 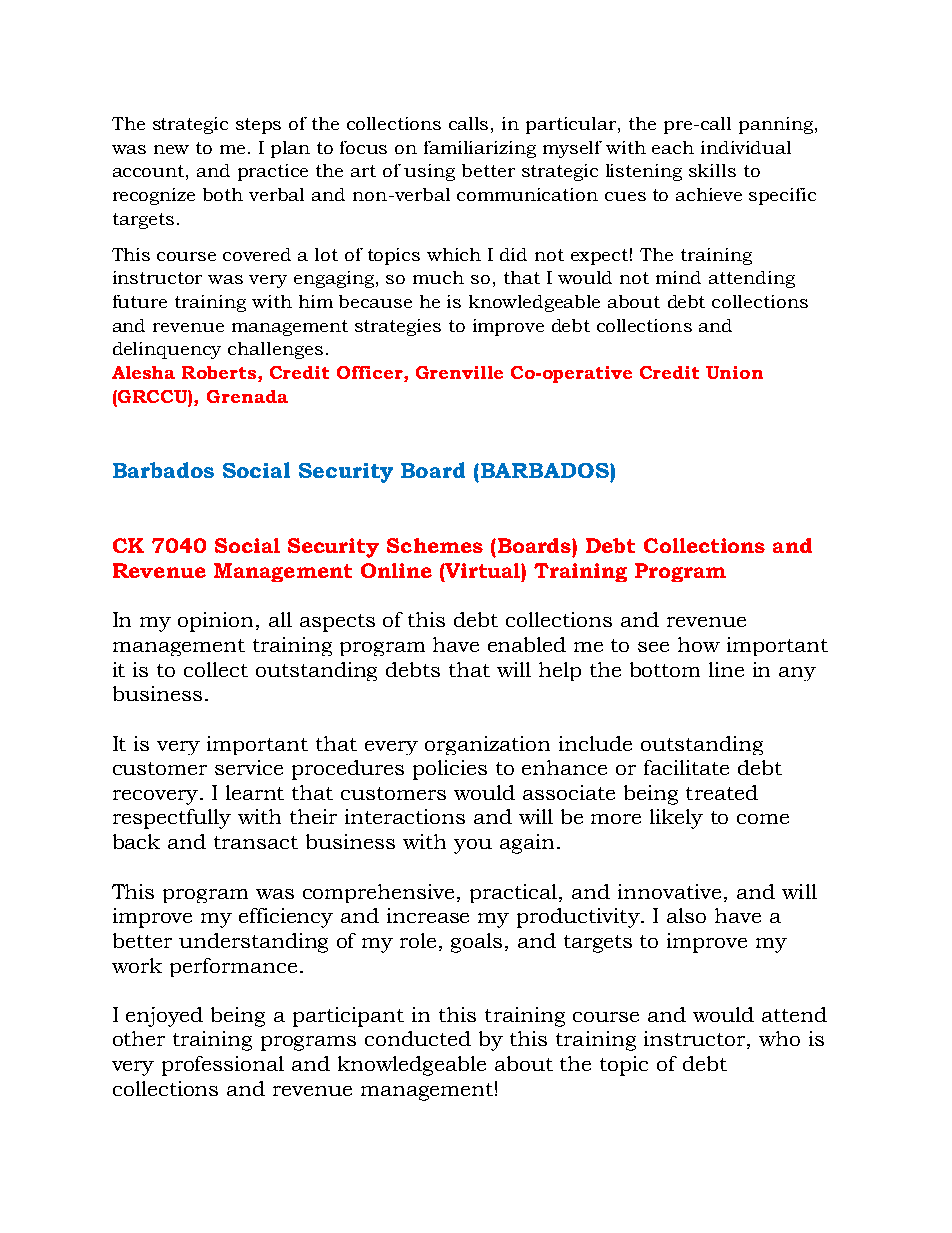 I want to click on organization, so click(x=487, y=745).
